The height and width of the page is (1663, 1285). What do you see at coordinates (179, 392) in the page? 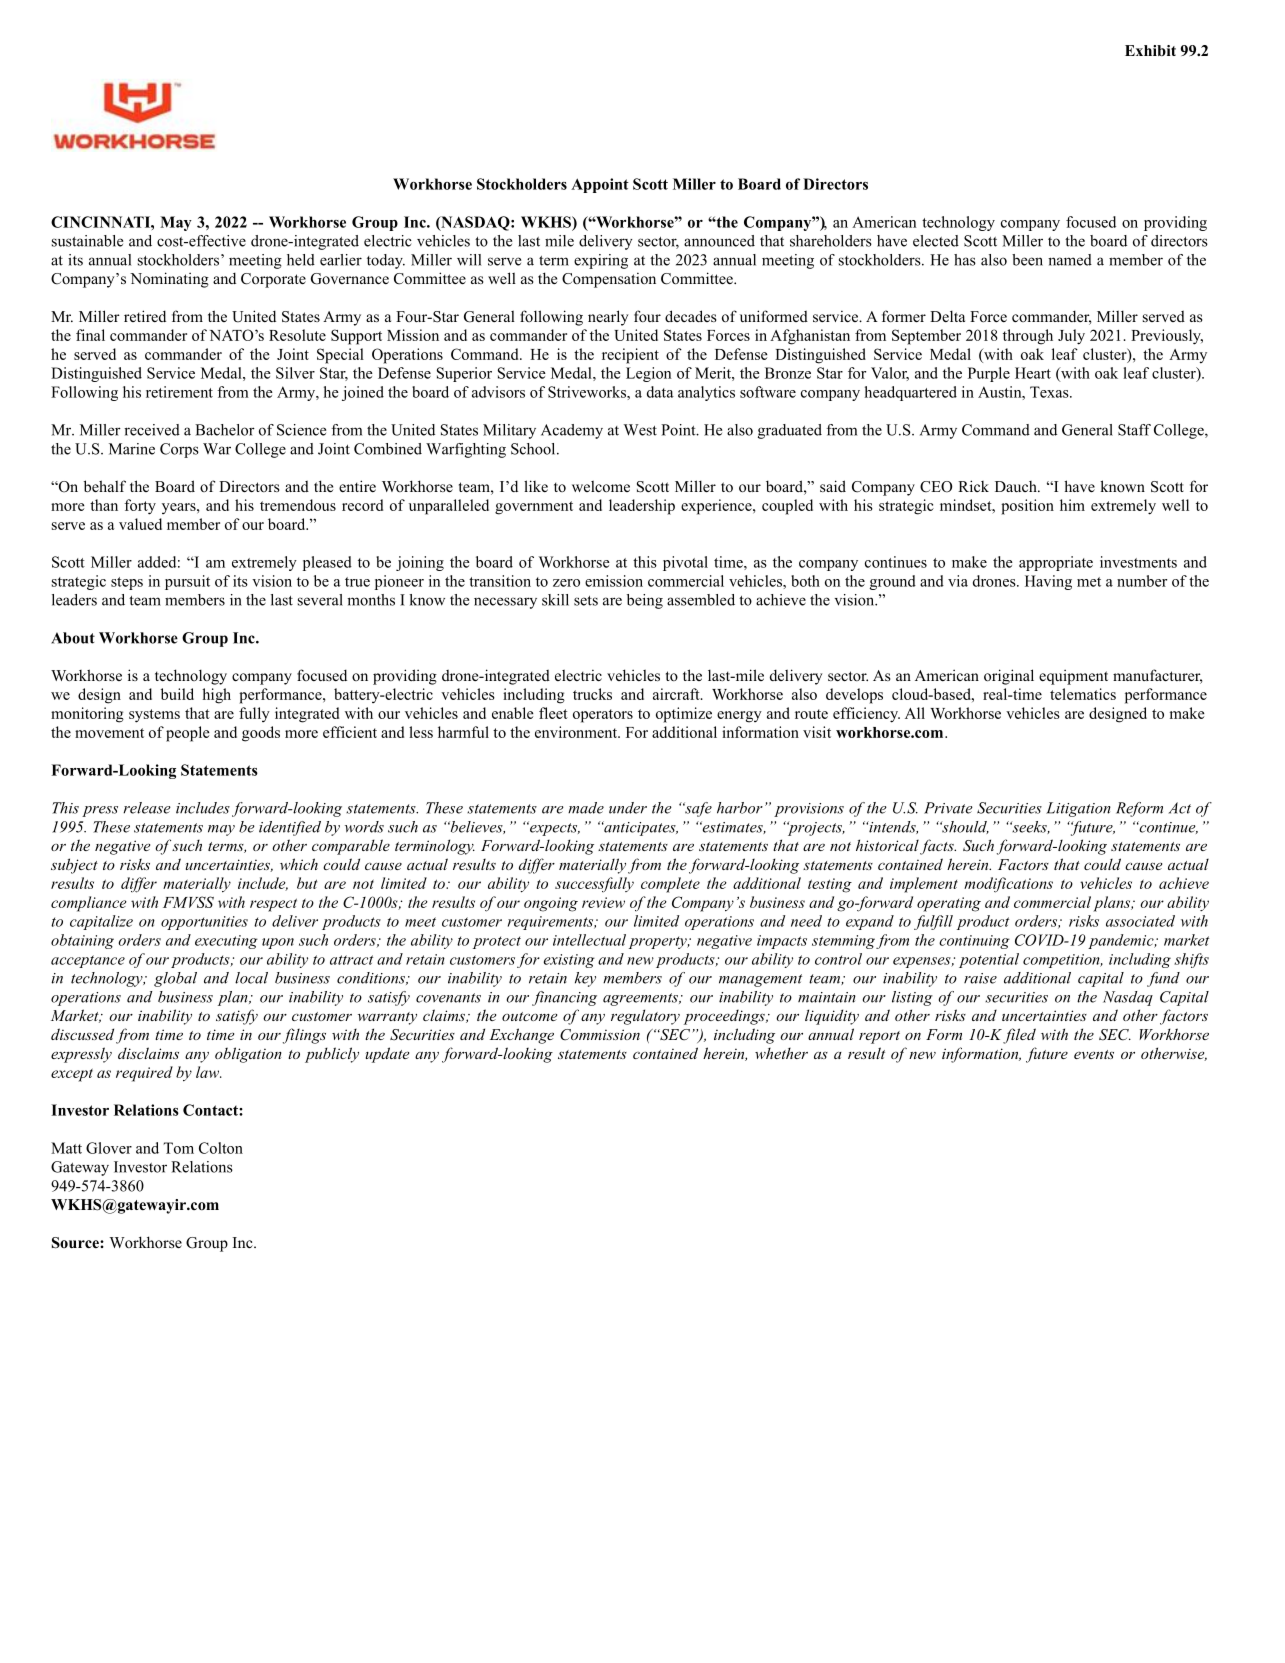
I see `retirement` at bounding box center [179, 392].
